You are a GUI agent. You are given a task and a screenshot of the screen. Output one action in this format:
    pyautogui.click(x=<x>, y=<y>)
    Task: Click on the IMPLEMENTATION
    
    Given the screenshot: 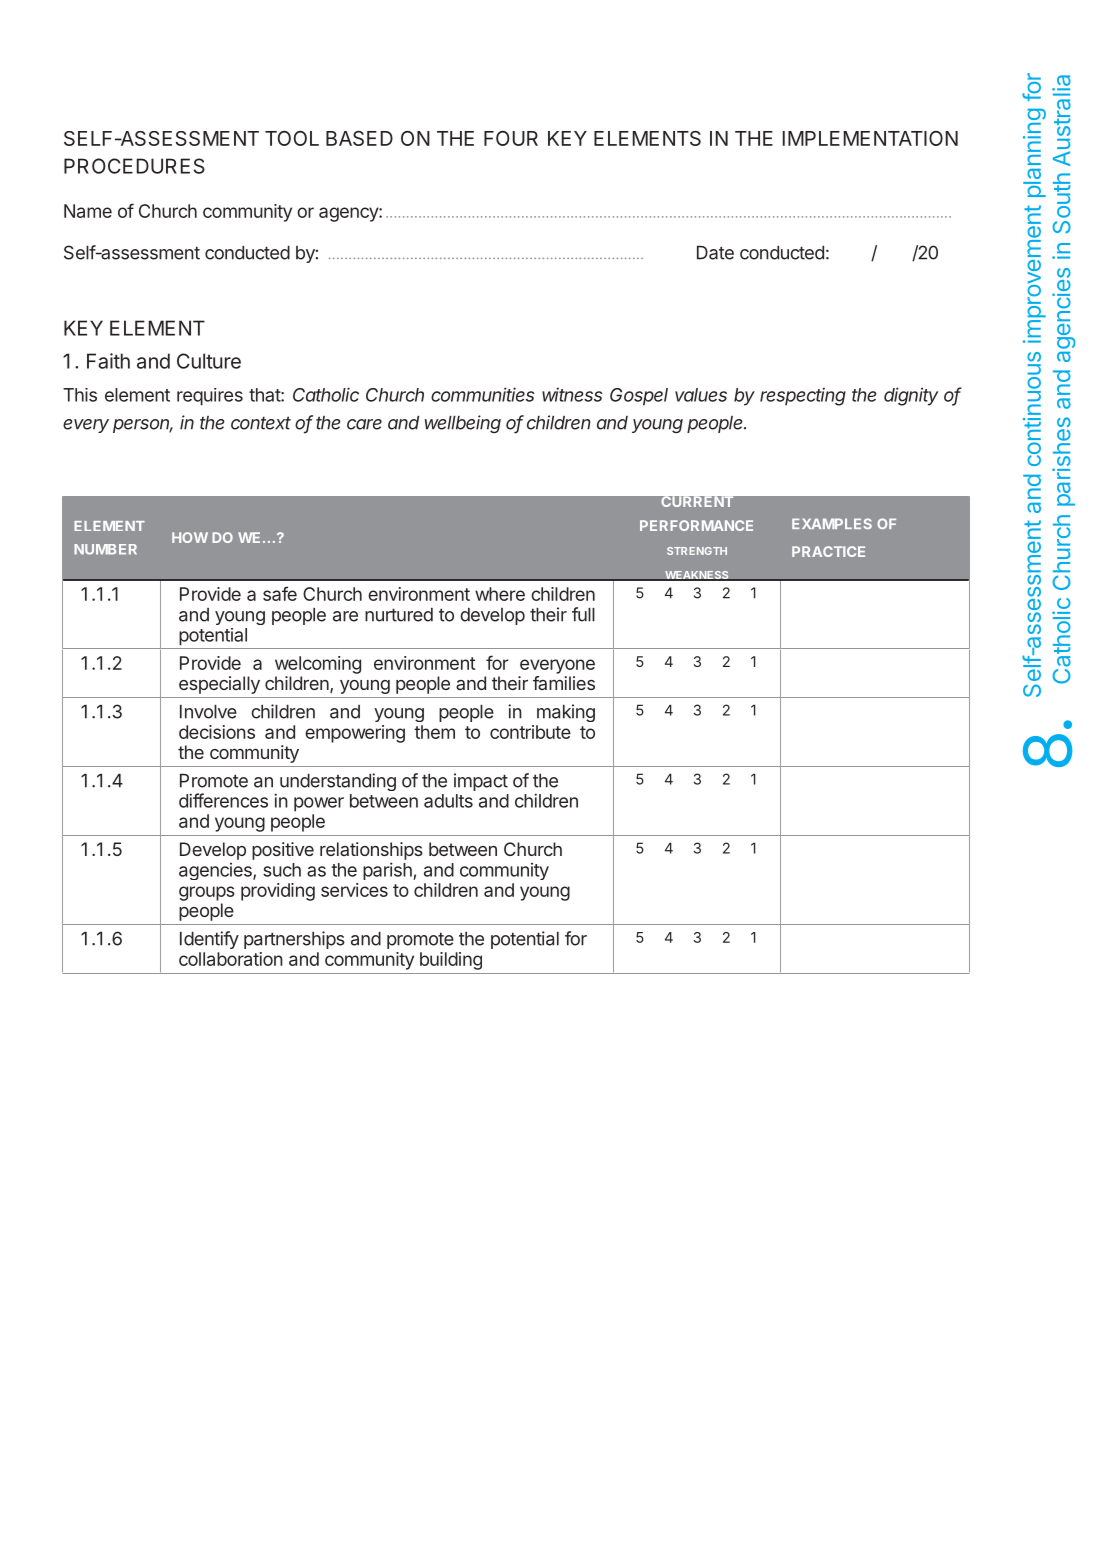 What is the action you would take?
    pyautogui.click(x=870, y=138)
